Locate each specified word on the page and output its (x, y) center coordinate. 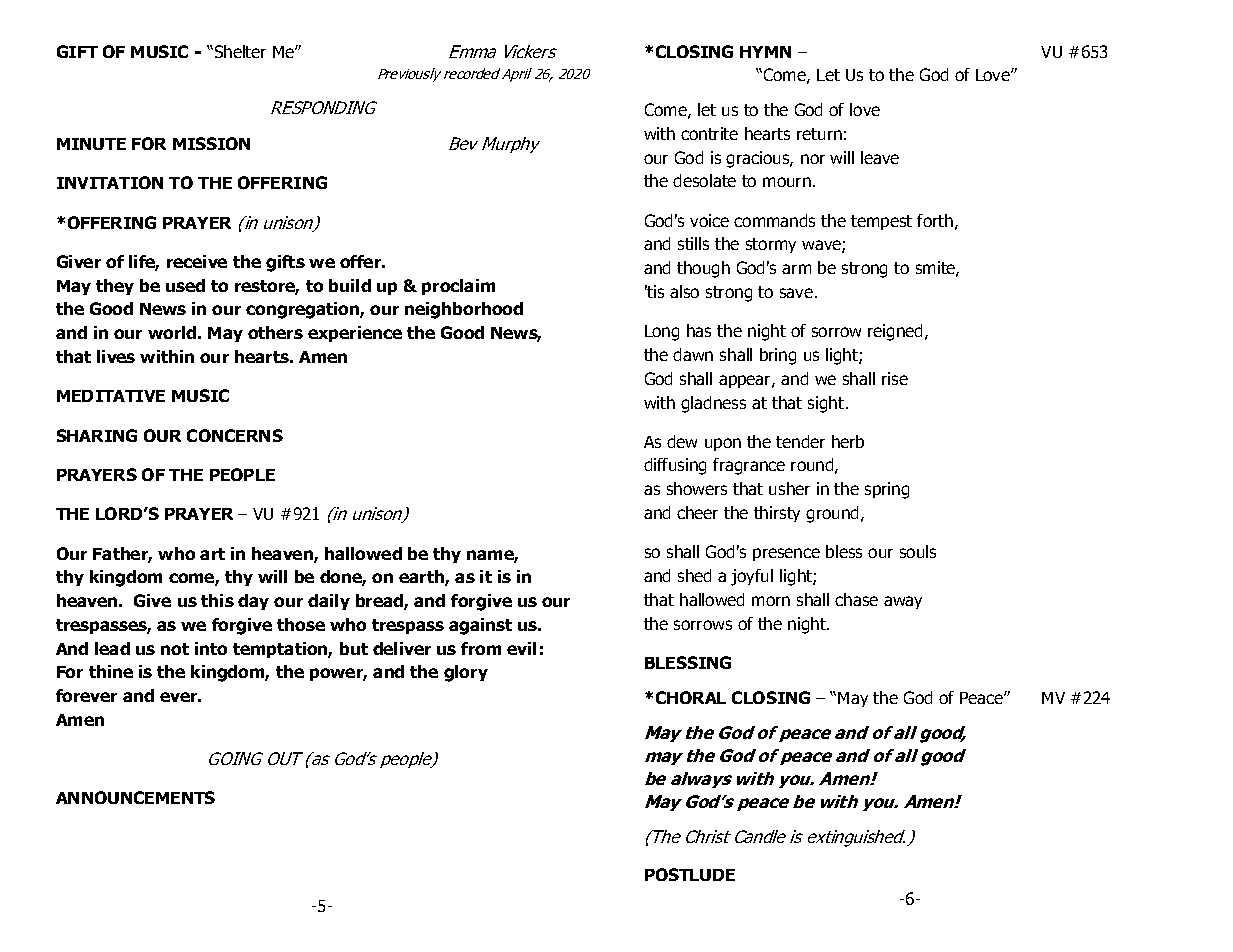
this (217, 600)
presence (786, 554)
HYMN (765, 52)
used (185, 285)
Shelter (239, 51)
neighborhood (464, 310)
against (480, 626)
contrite (709, 133)
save (798, 293)
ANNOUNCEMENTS (135, 797)
